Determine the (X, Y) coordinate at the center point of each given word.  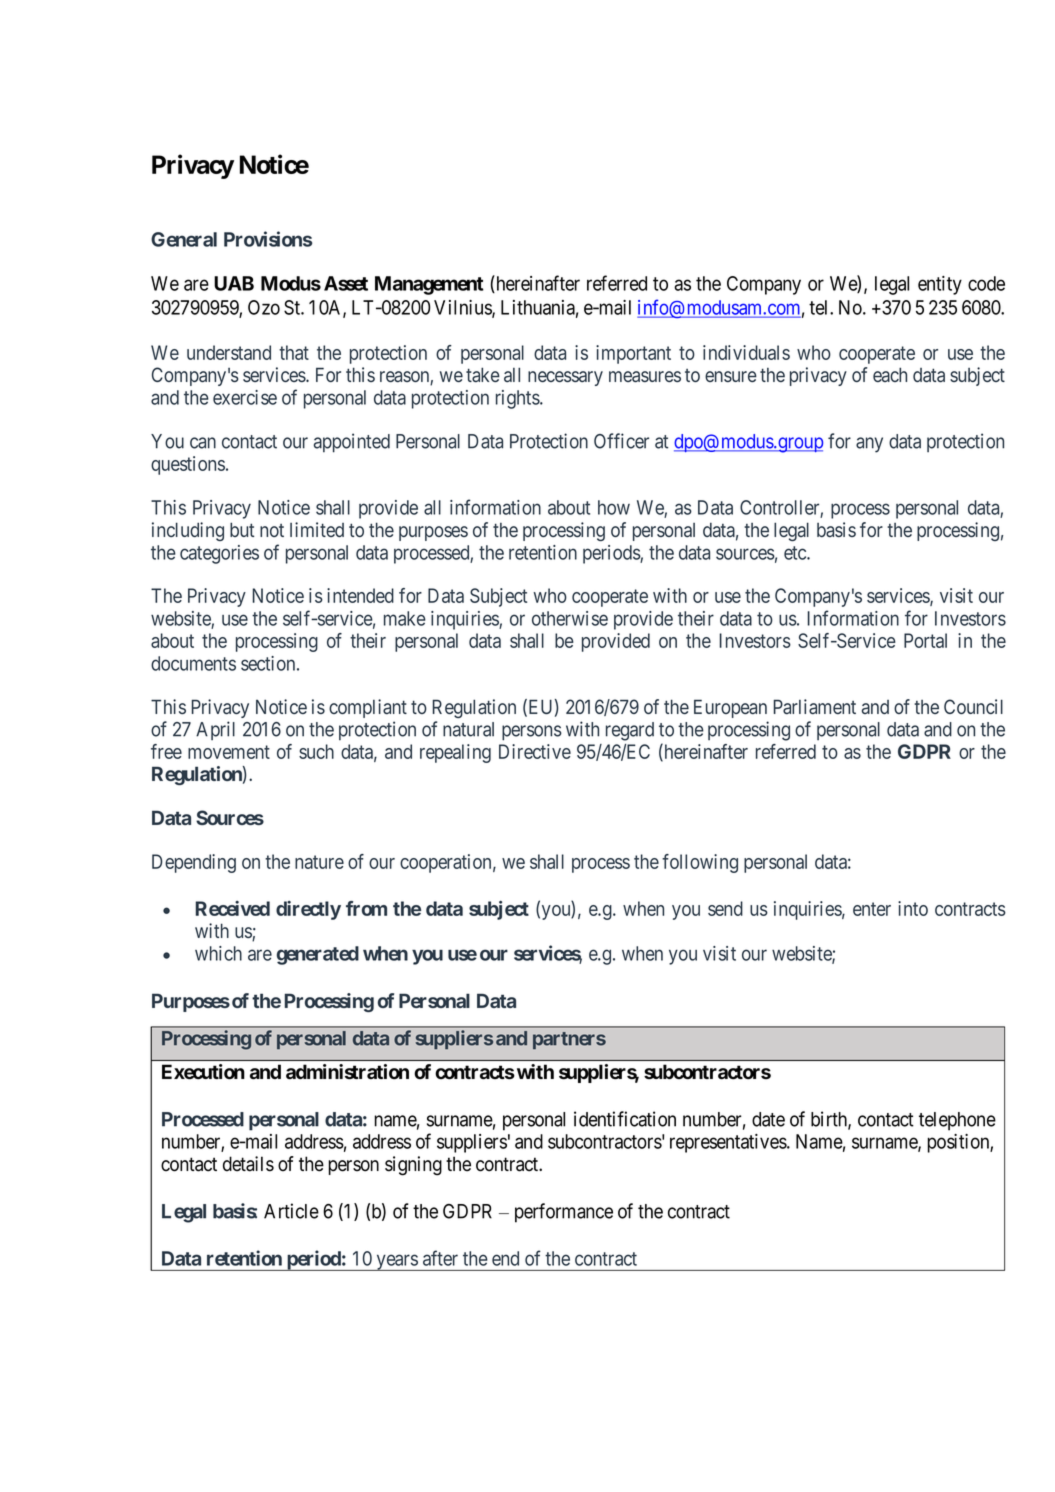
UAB (234, 283)
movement (229, 752)
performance (564, 1213)
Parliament (814, 706)
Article (291, 1211)
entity (940, 285)
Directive (535, 751)
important (633, 354)
